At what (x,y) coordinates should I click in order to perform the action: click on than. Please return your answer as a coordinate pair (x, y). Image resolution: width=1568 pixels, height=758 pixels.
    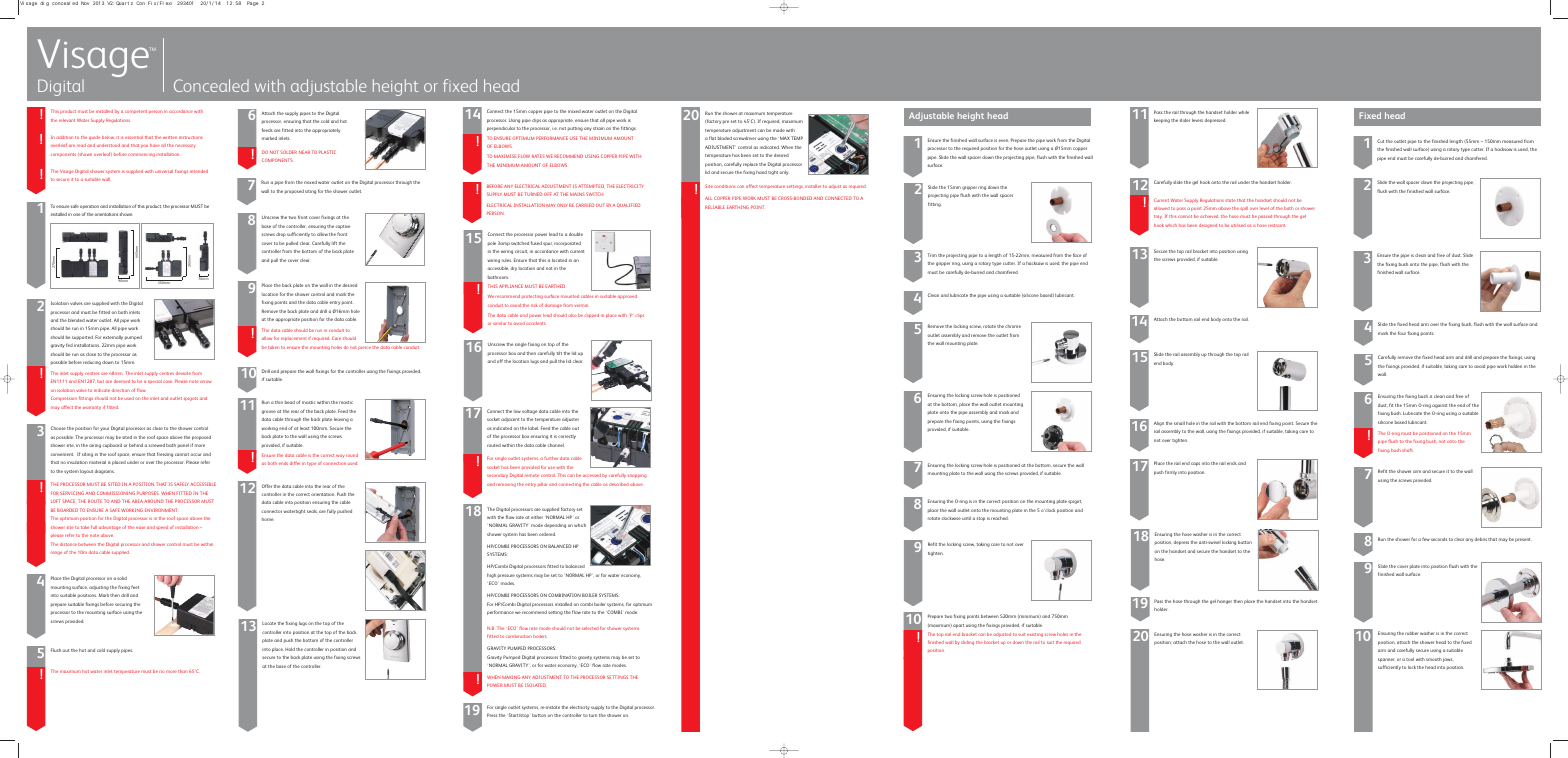
    Looking at the image, I should click on (183, 671).
